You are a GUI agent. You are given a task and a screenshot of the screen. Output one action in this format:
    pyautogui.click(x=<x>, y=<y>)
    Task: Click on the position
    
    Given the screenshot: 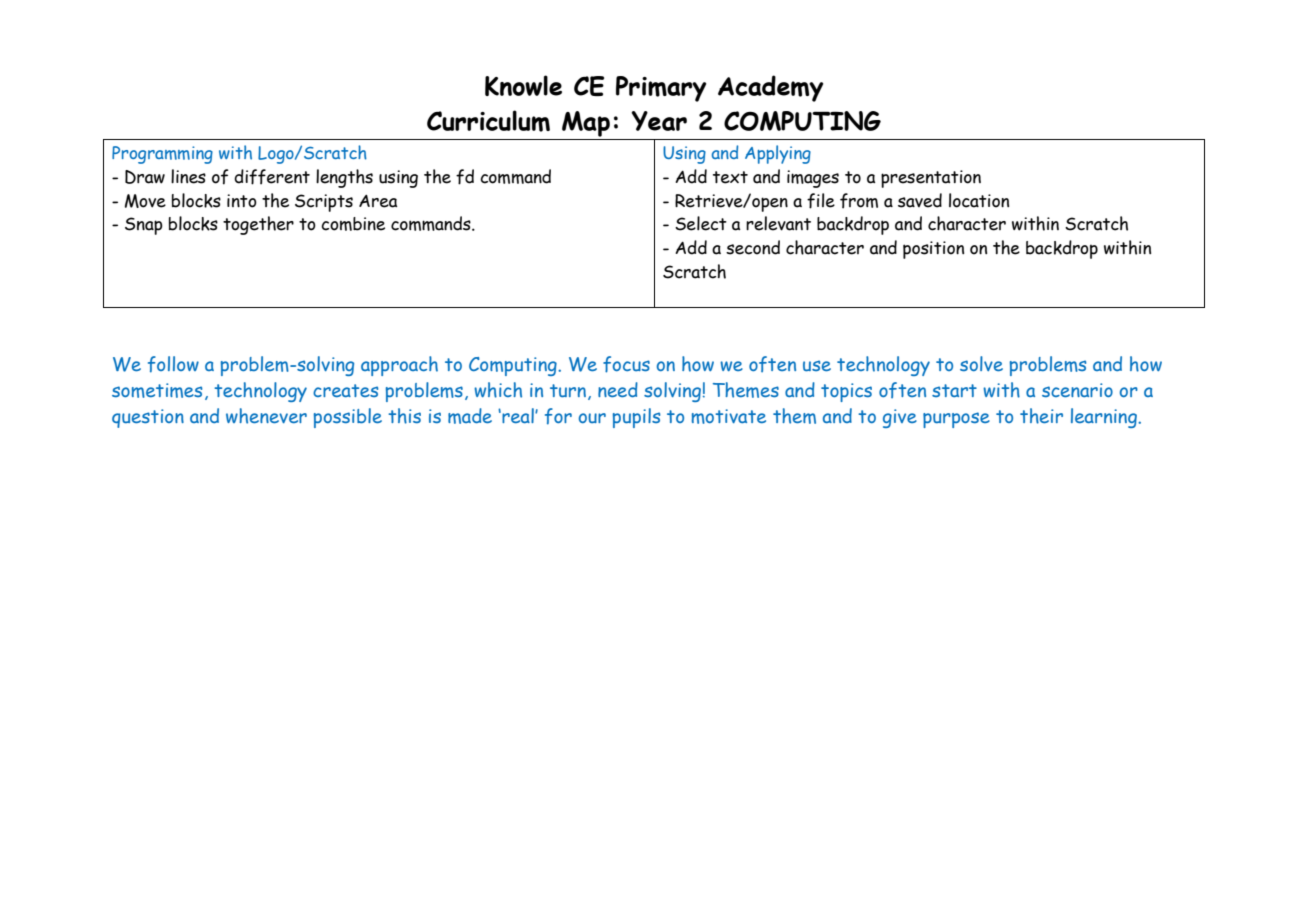 What is the action you would take?
    pyautogui.click(x=933, y=250)
